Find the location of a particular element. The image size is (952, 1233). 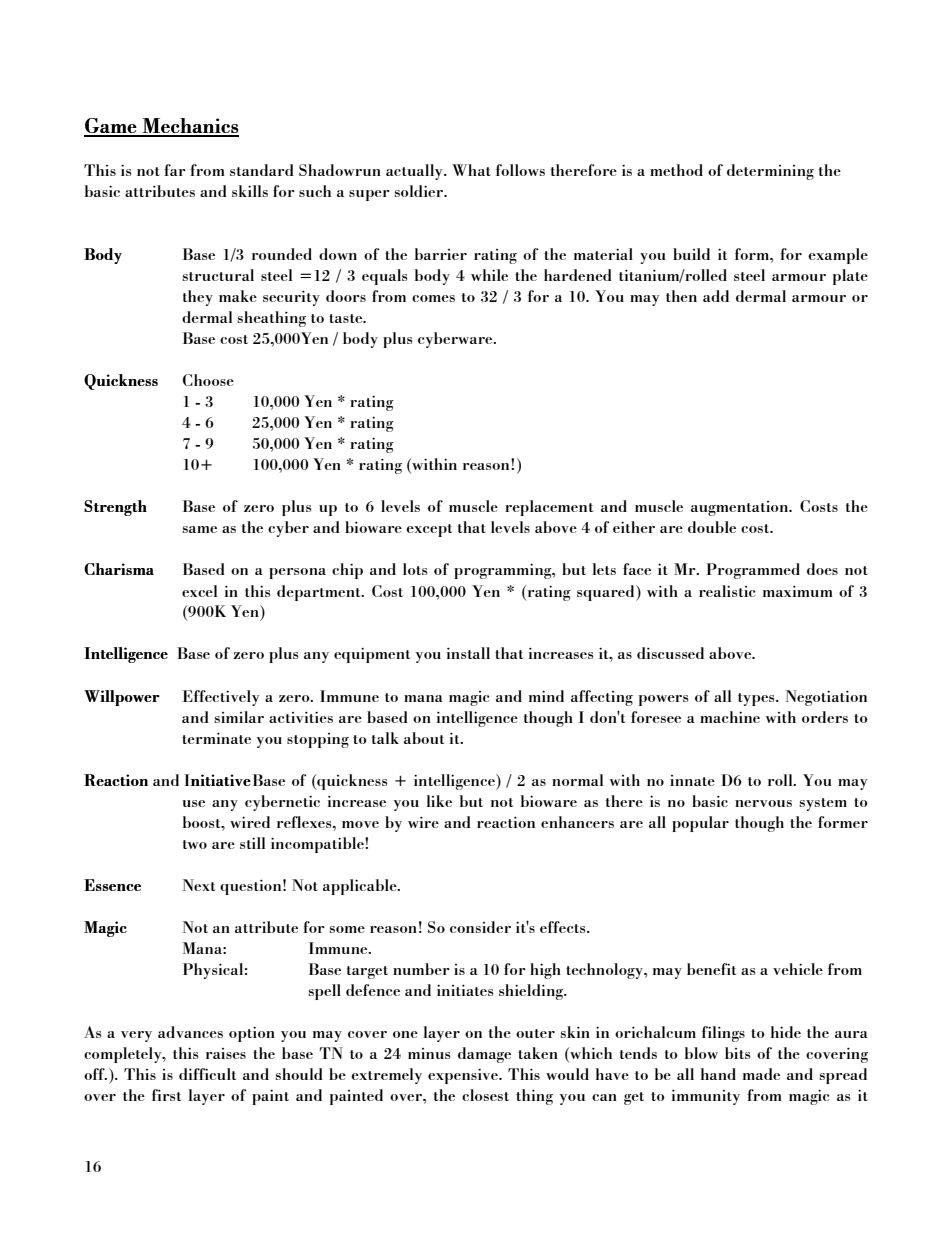

What is located at coordinates (471, 170).
